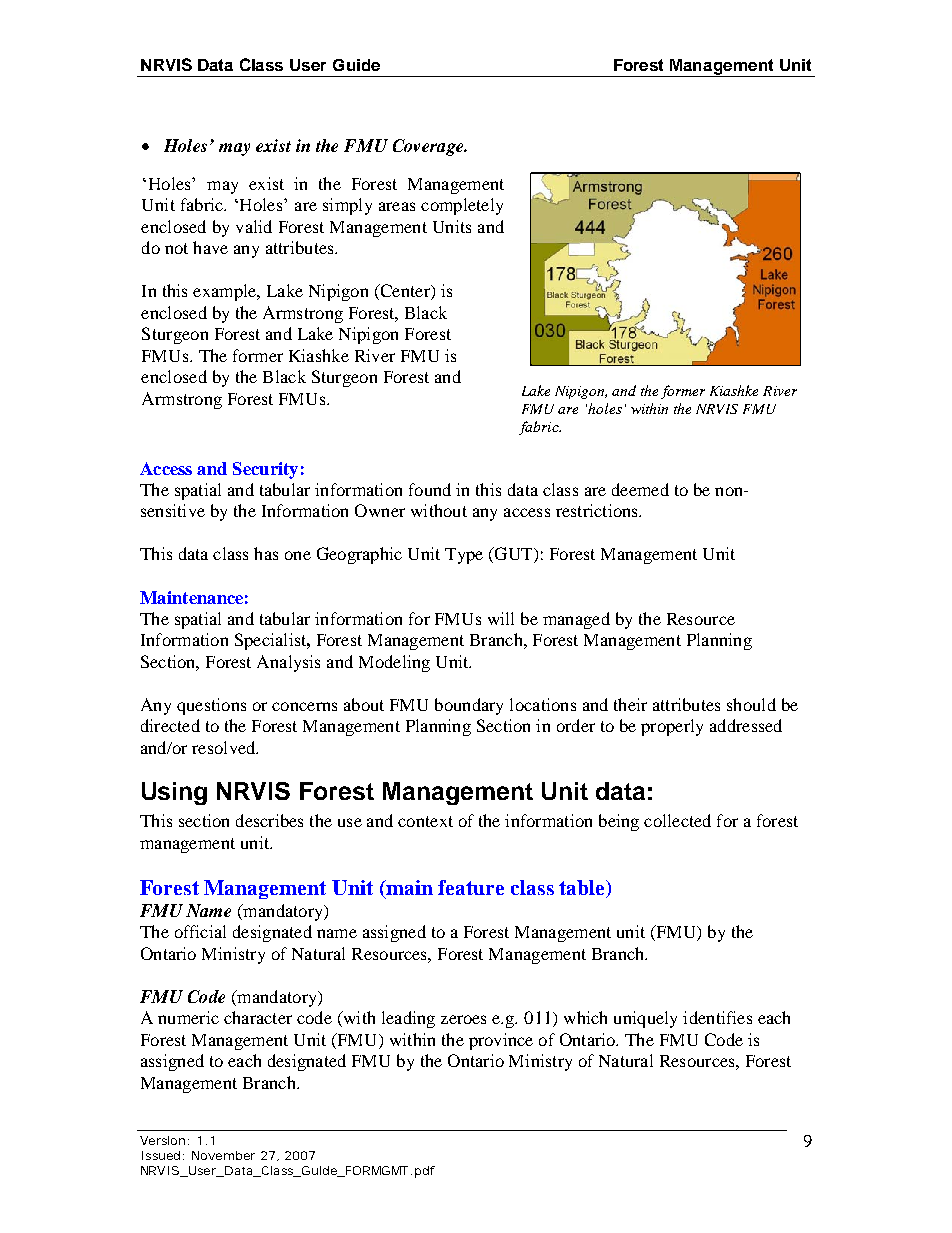 This screenshot has height=1233, width=952. I want to click on November, so click(223, 1155).
